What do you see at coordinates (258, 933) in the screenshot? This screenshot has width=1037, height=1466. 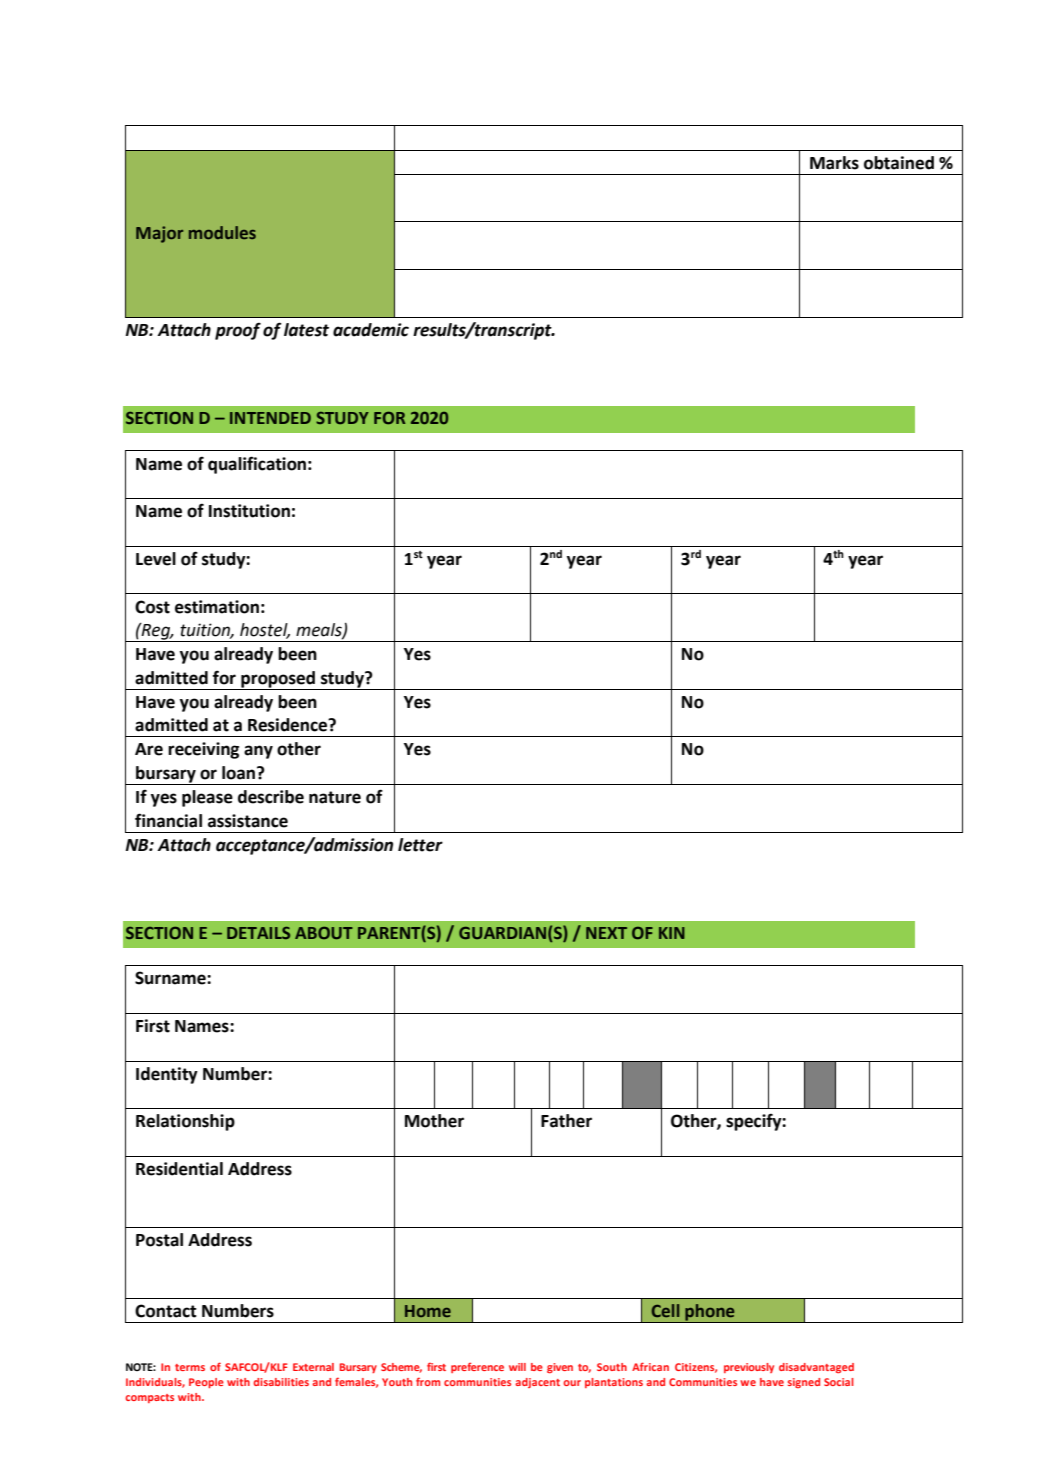 I see `DETAILS` at bounding box center [258, 933].
